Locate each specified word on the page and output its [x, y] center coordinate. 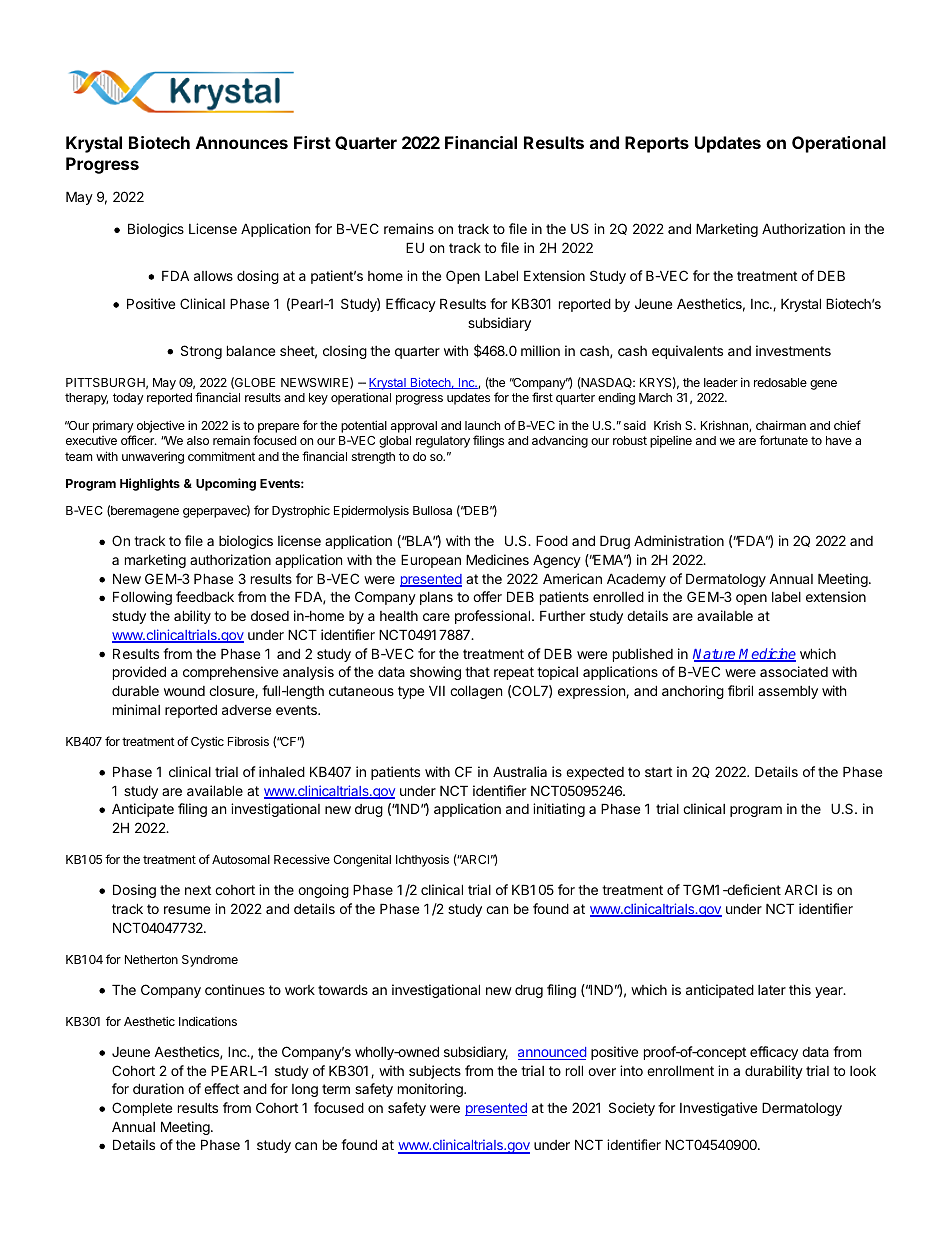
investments [793, 350]
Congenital [362, 860]
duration [158, 1088]
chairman [781, 425]
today [128, 399]
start [658, 772]
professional [492, 617]
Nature [715, 655]
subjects [435, 1072]
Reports [657, 144]
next [198, 890]
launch [482, 425]
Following [142, 598]
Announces [242, 142]
